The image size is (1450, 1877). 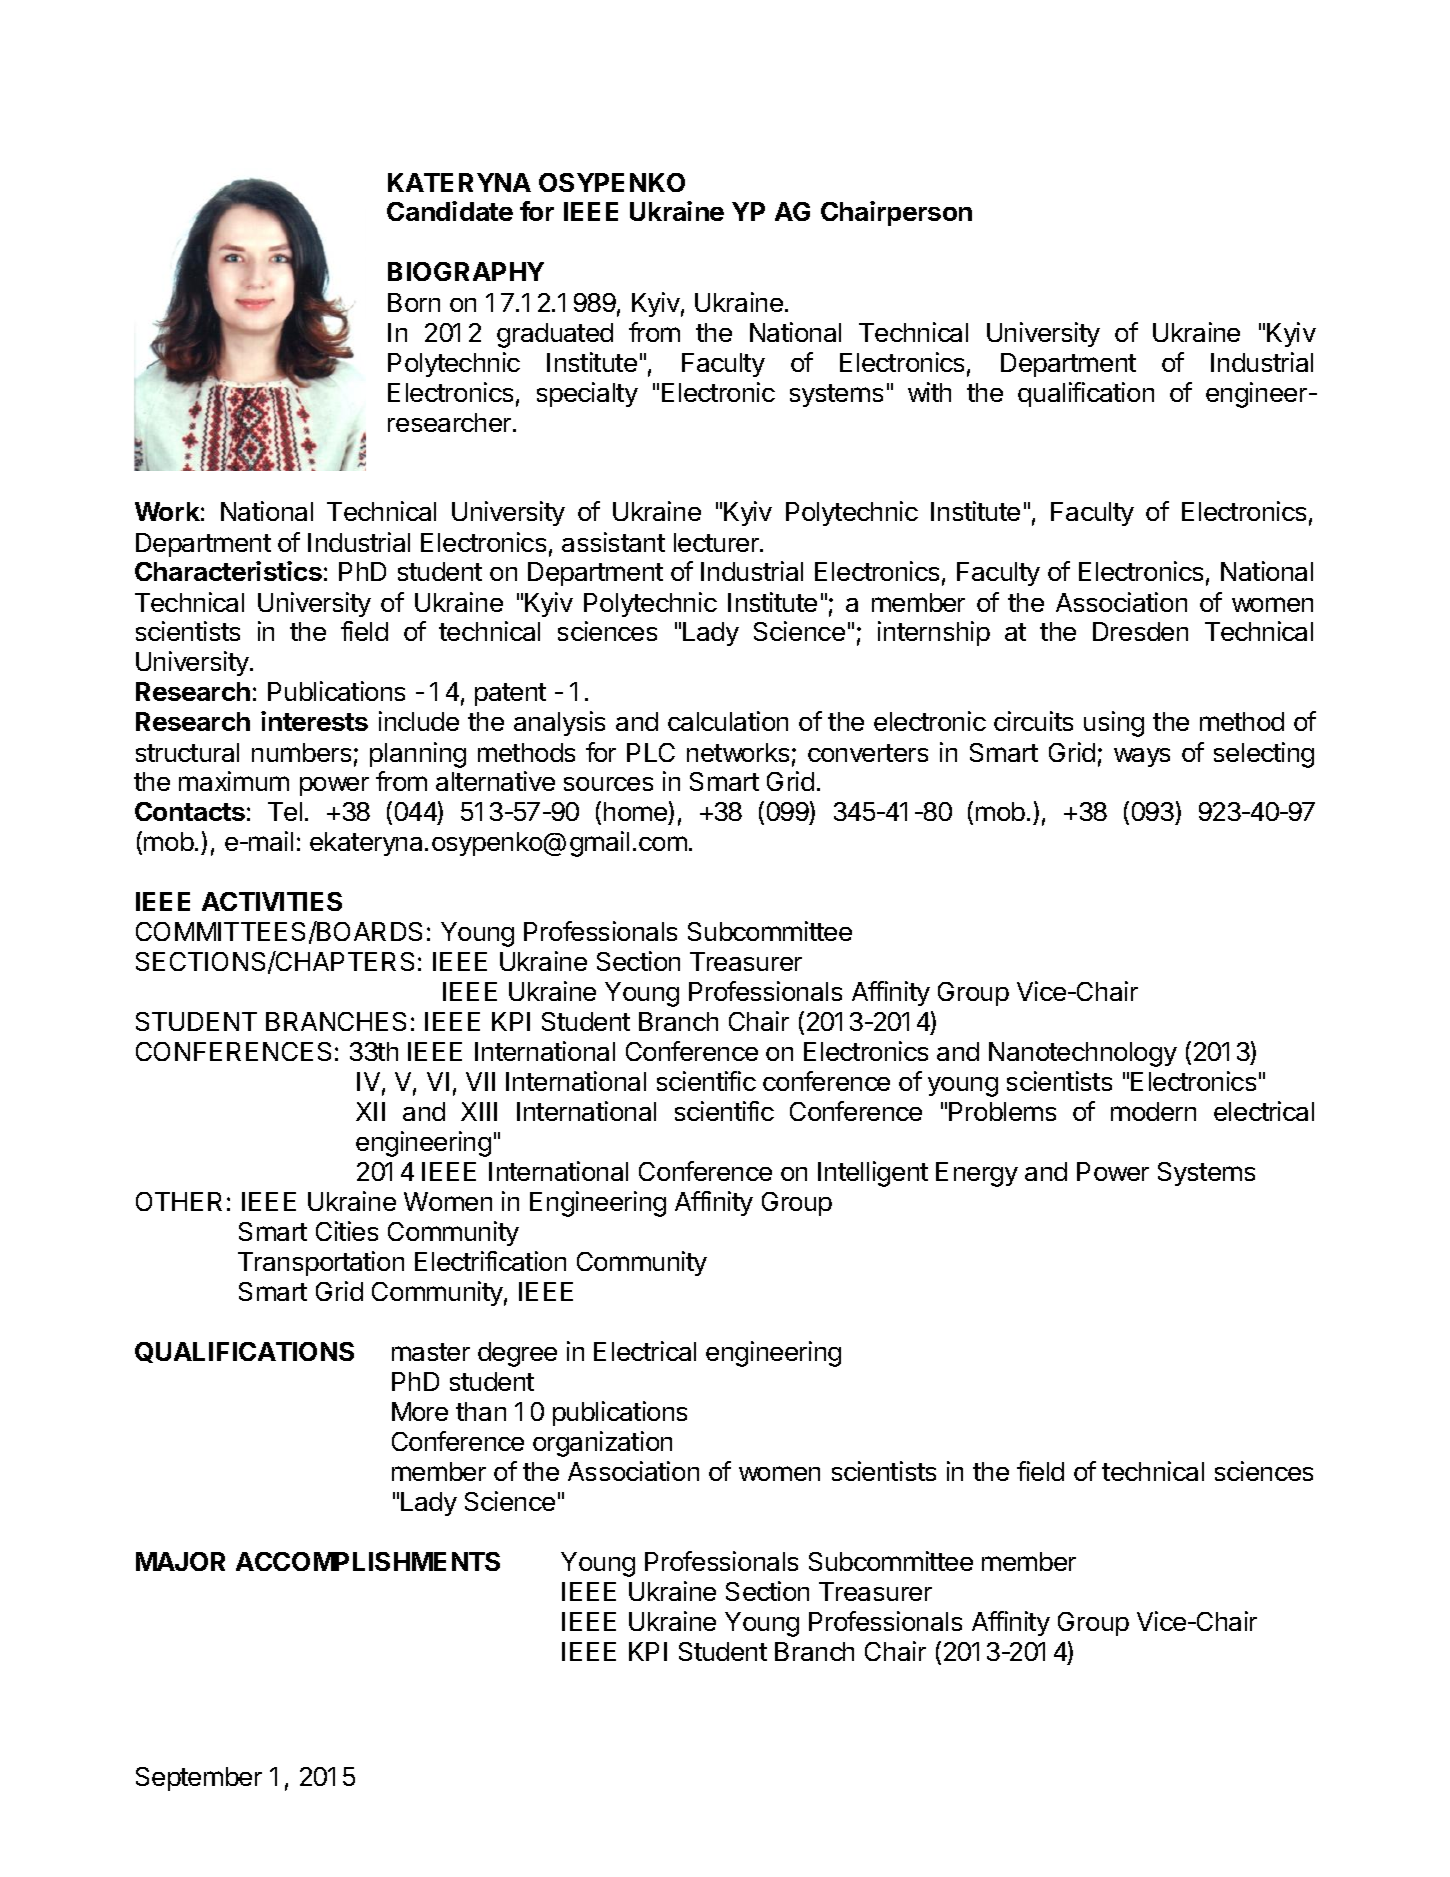 What do you see at coordinates (199, 1779) in the image?
I see `September` at bounding box center [199, 1779].
